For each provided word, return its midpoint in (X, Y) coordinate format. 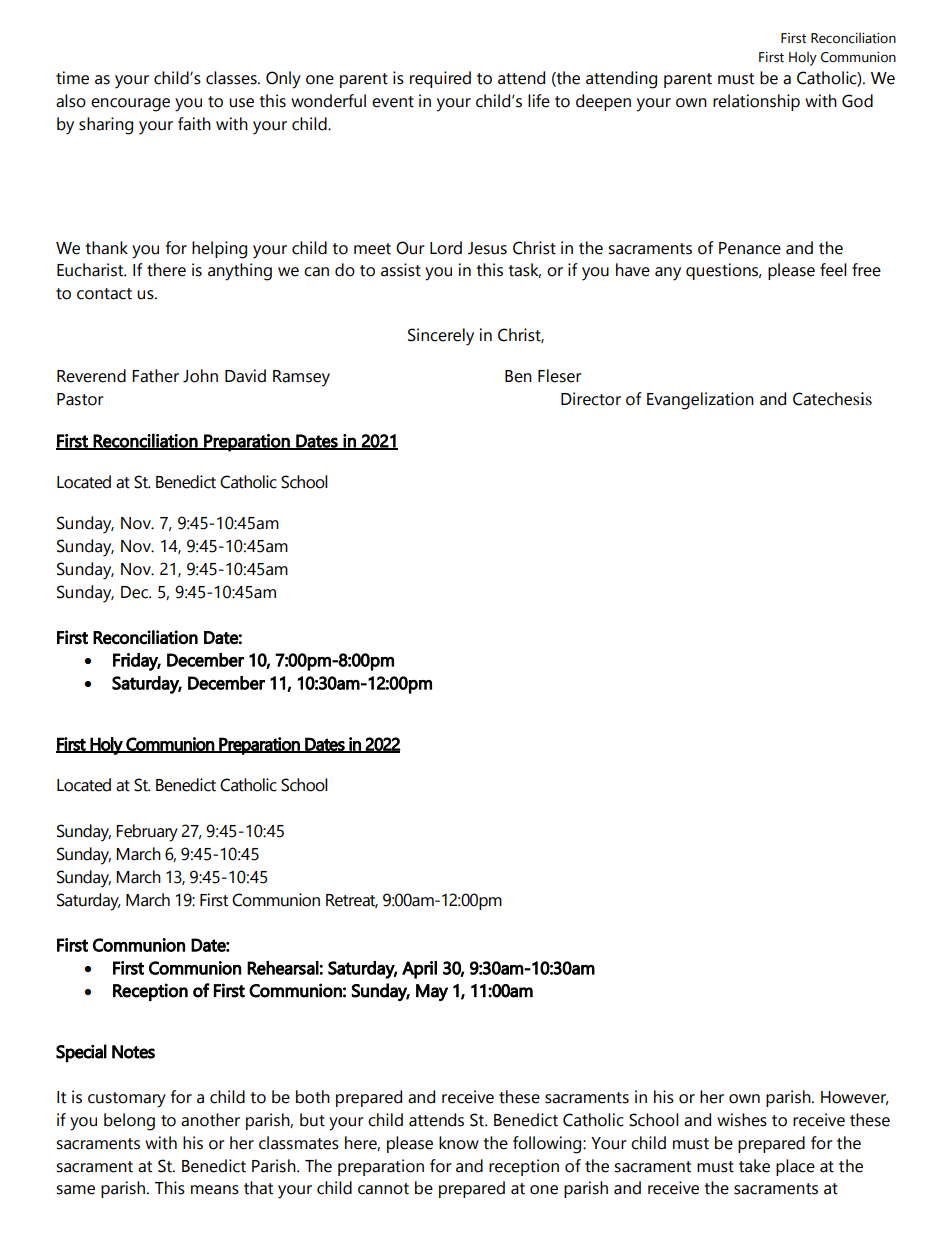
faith (194, 124)
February (147, 833)
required (440, 79)
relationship (756, 102)
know (459, 1143)
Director (591, 399)
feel (833, 270)
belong (129, 1122)
